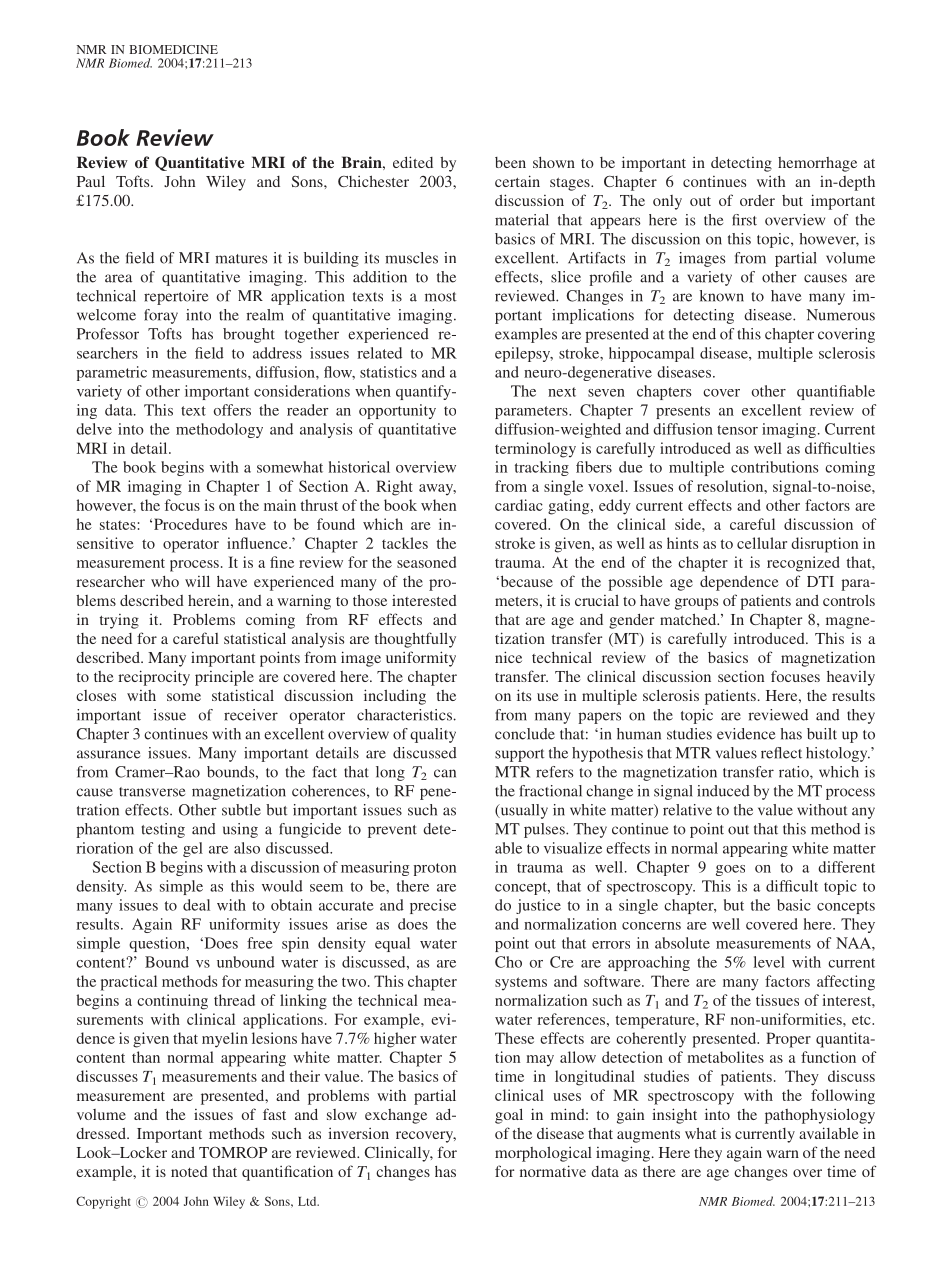 The height and width of the screenshot is (1266, 952). What do you see at coordinates (91, 181) in the screenshot?
I see `Paul` at bounding box center [91, 181].
